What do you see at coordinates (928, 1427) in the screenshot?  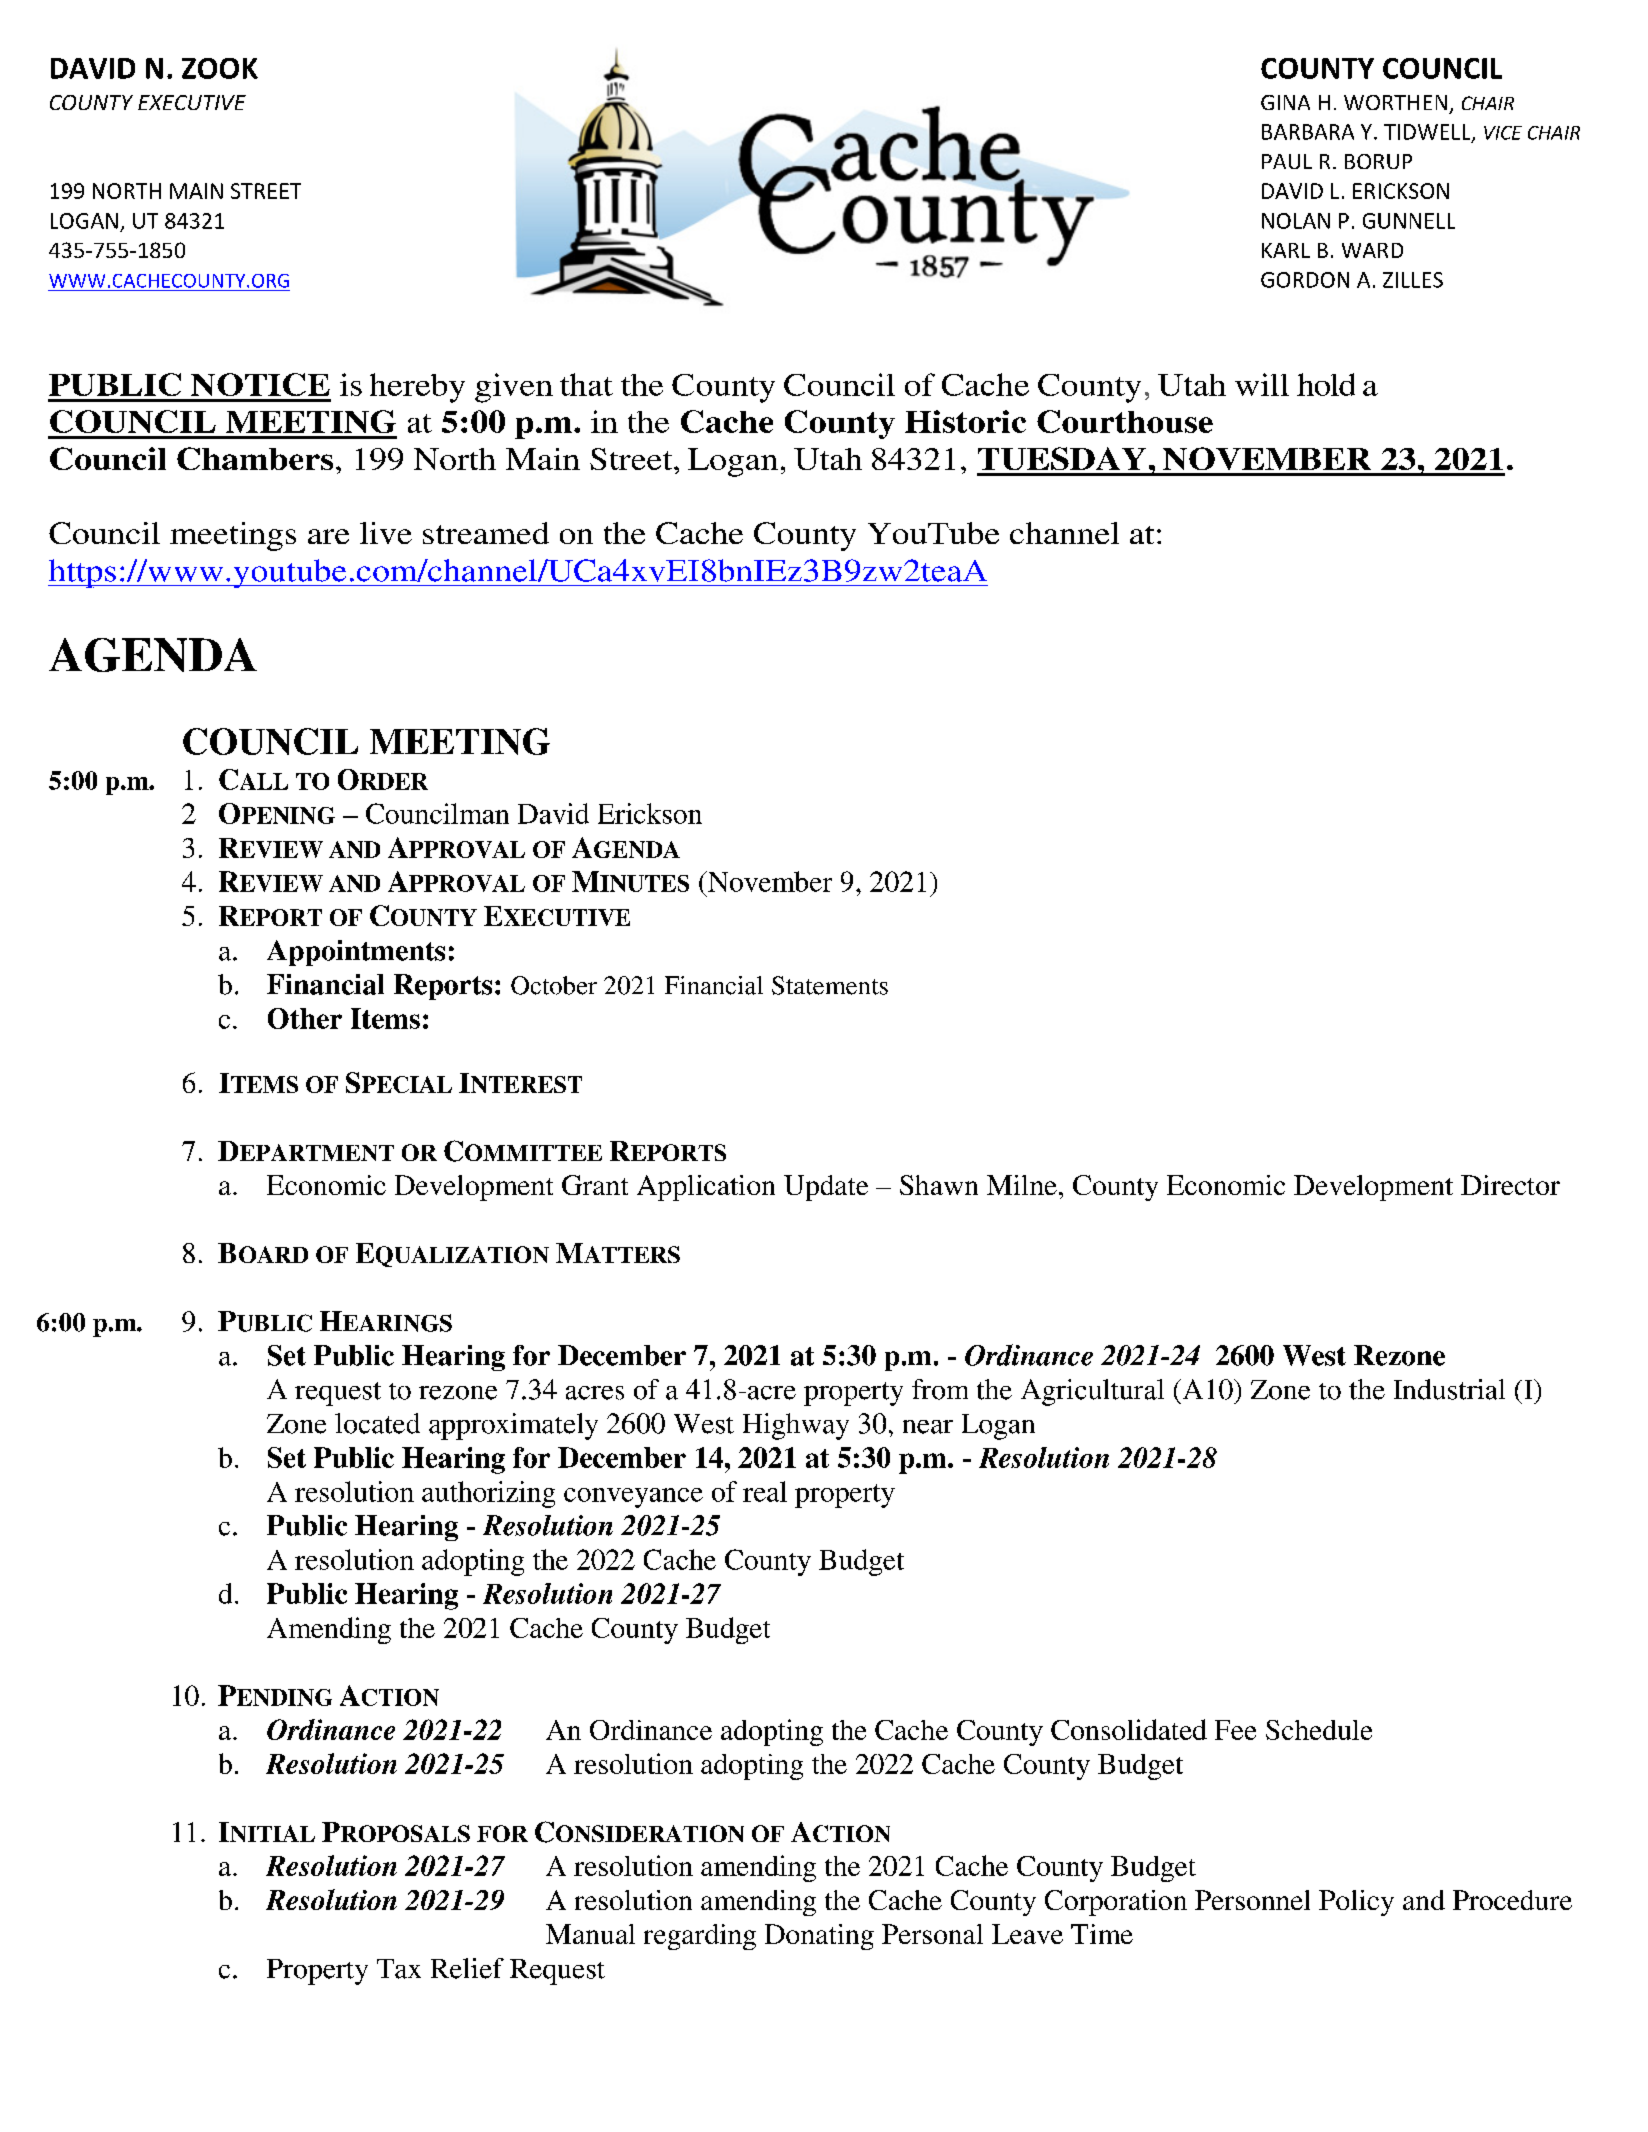 I see `near` at bounding box center [928, 1427].
